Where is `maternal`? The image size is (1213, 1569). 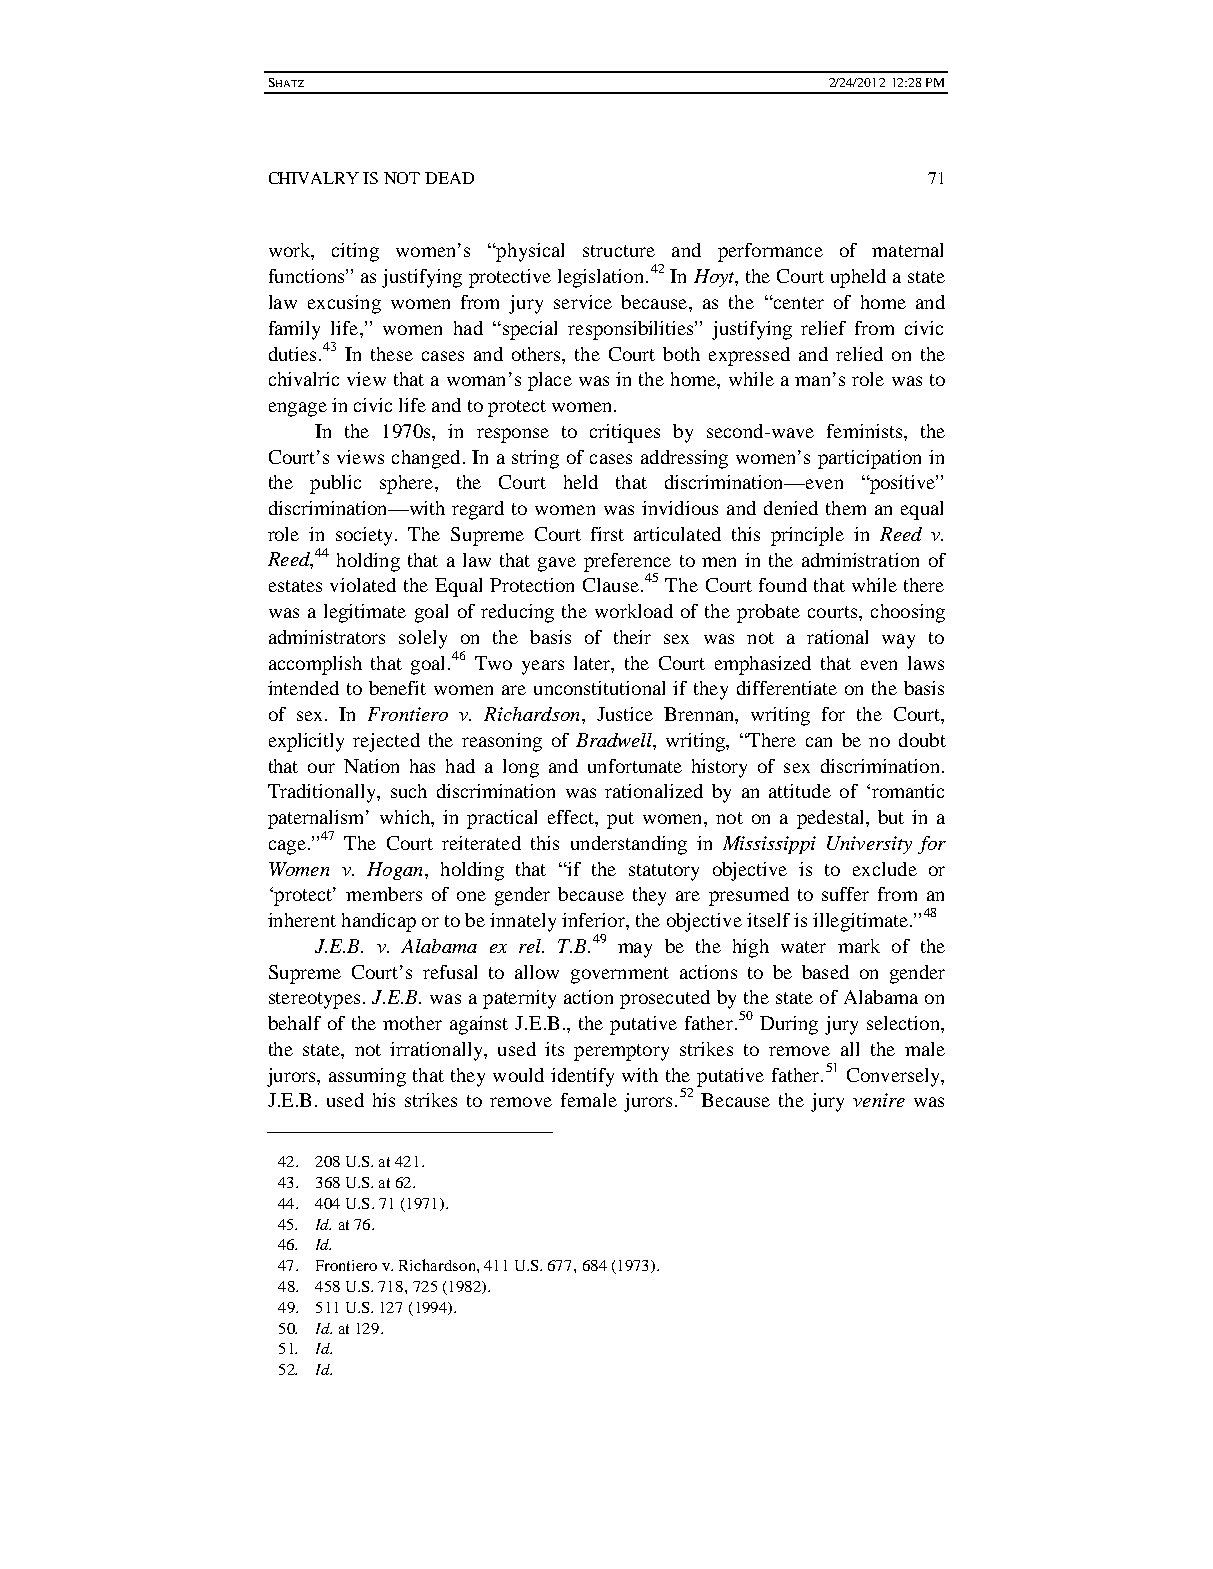
maternal is located at coordinates (907, 250).
